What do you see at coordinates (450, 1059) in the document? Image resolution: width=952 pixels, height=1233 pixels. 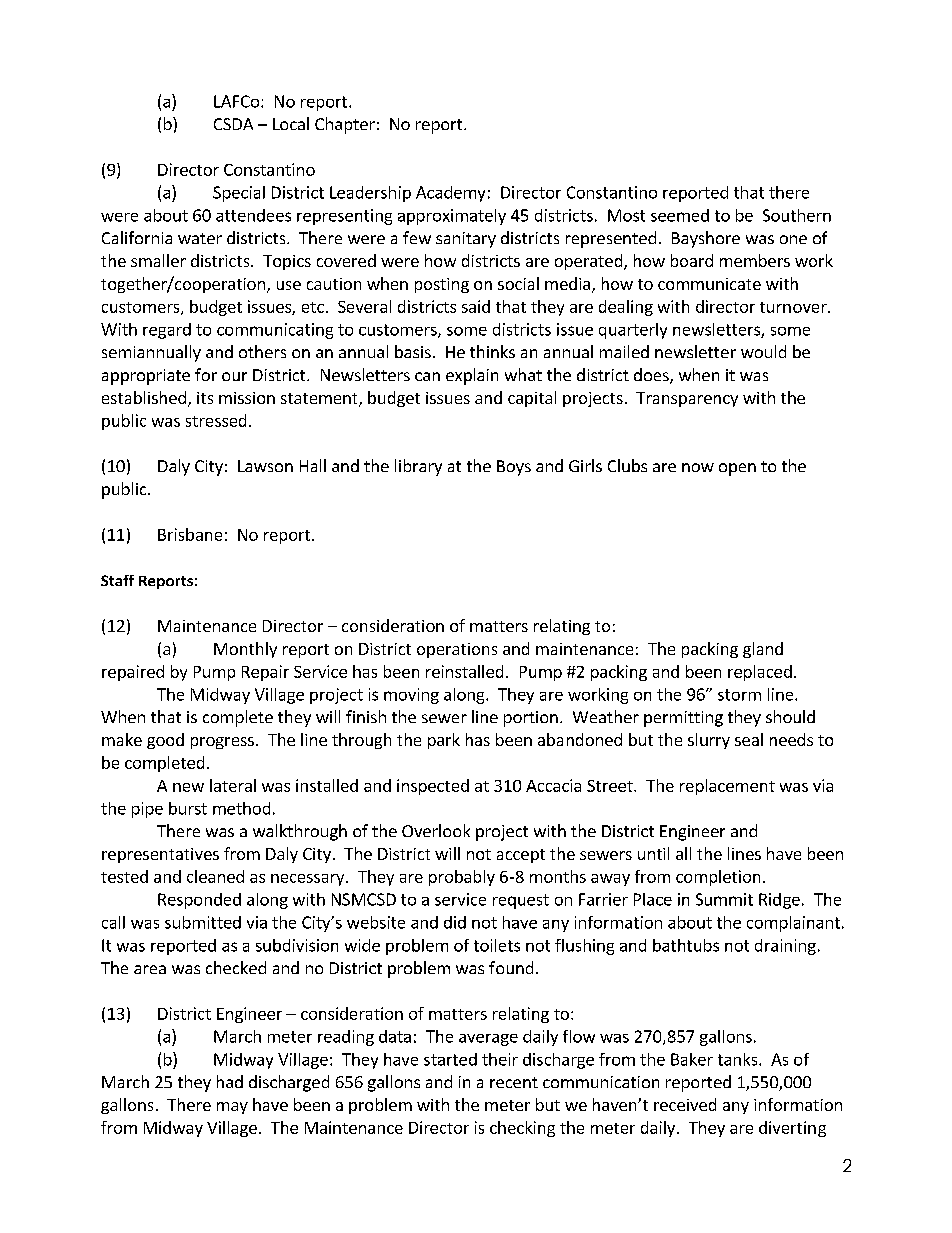 I see `started` at bounding box center [450, 1059].
